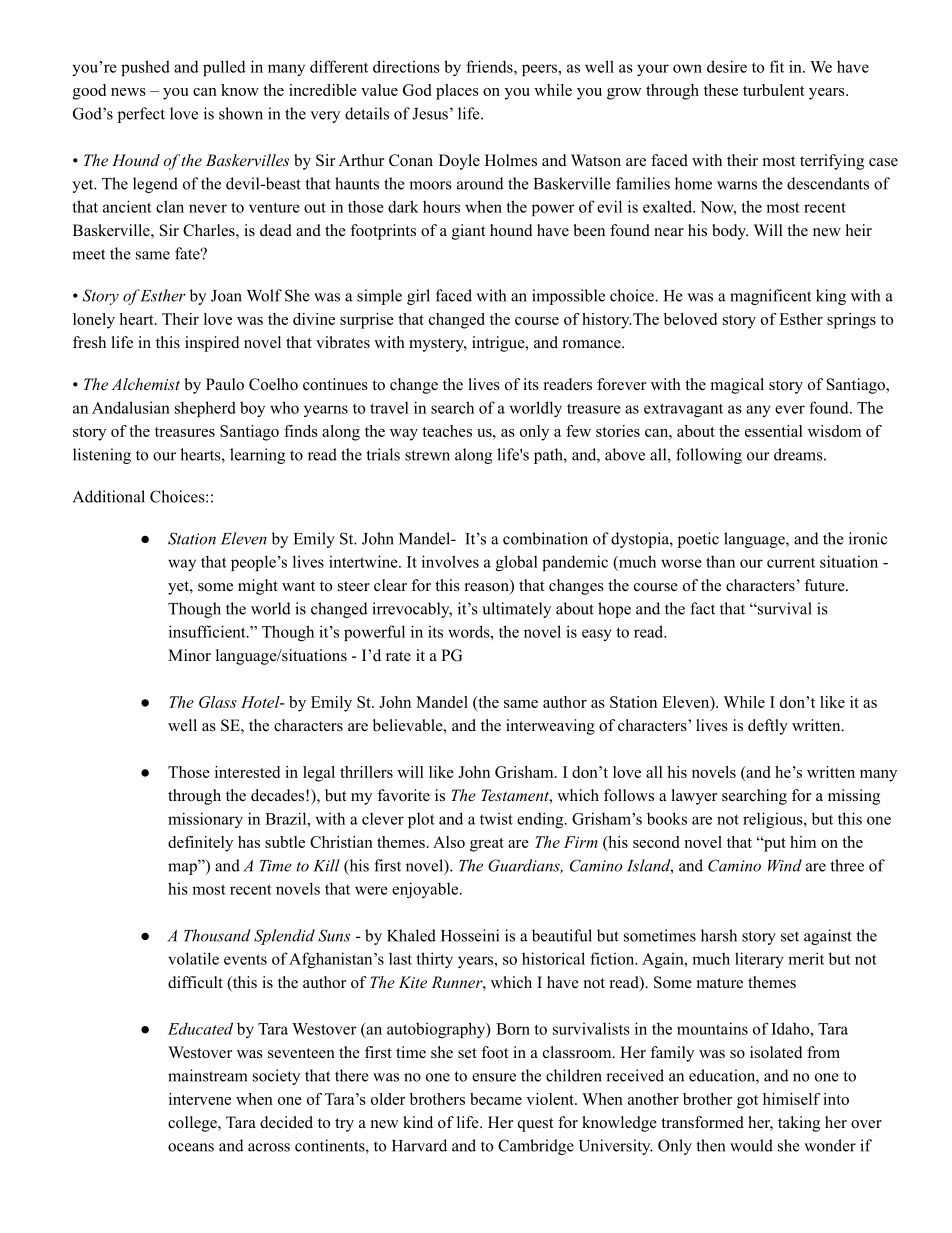 Image resolution: width=952 pixels, height=1233 pixels. I want to click on combination, so click(545, 538).
